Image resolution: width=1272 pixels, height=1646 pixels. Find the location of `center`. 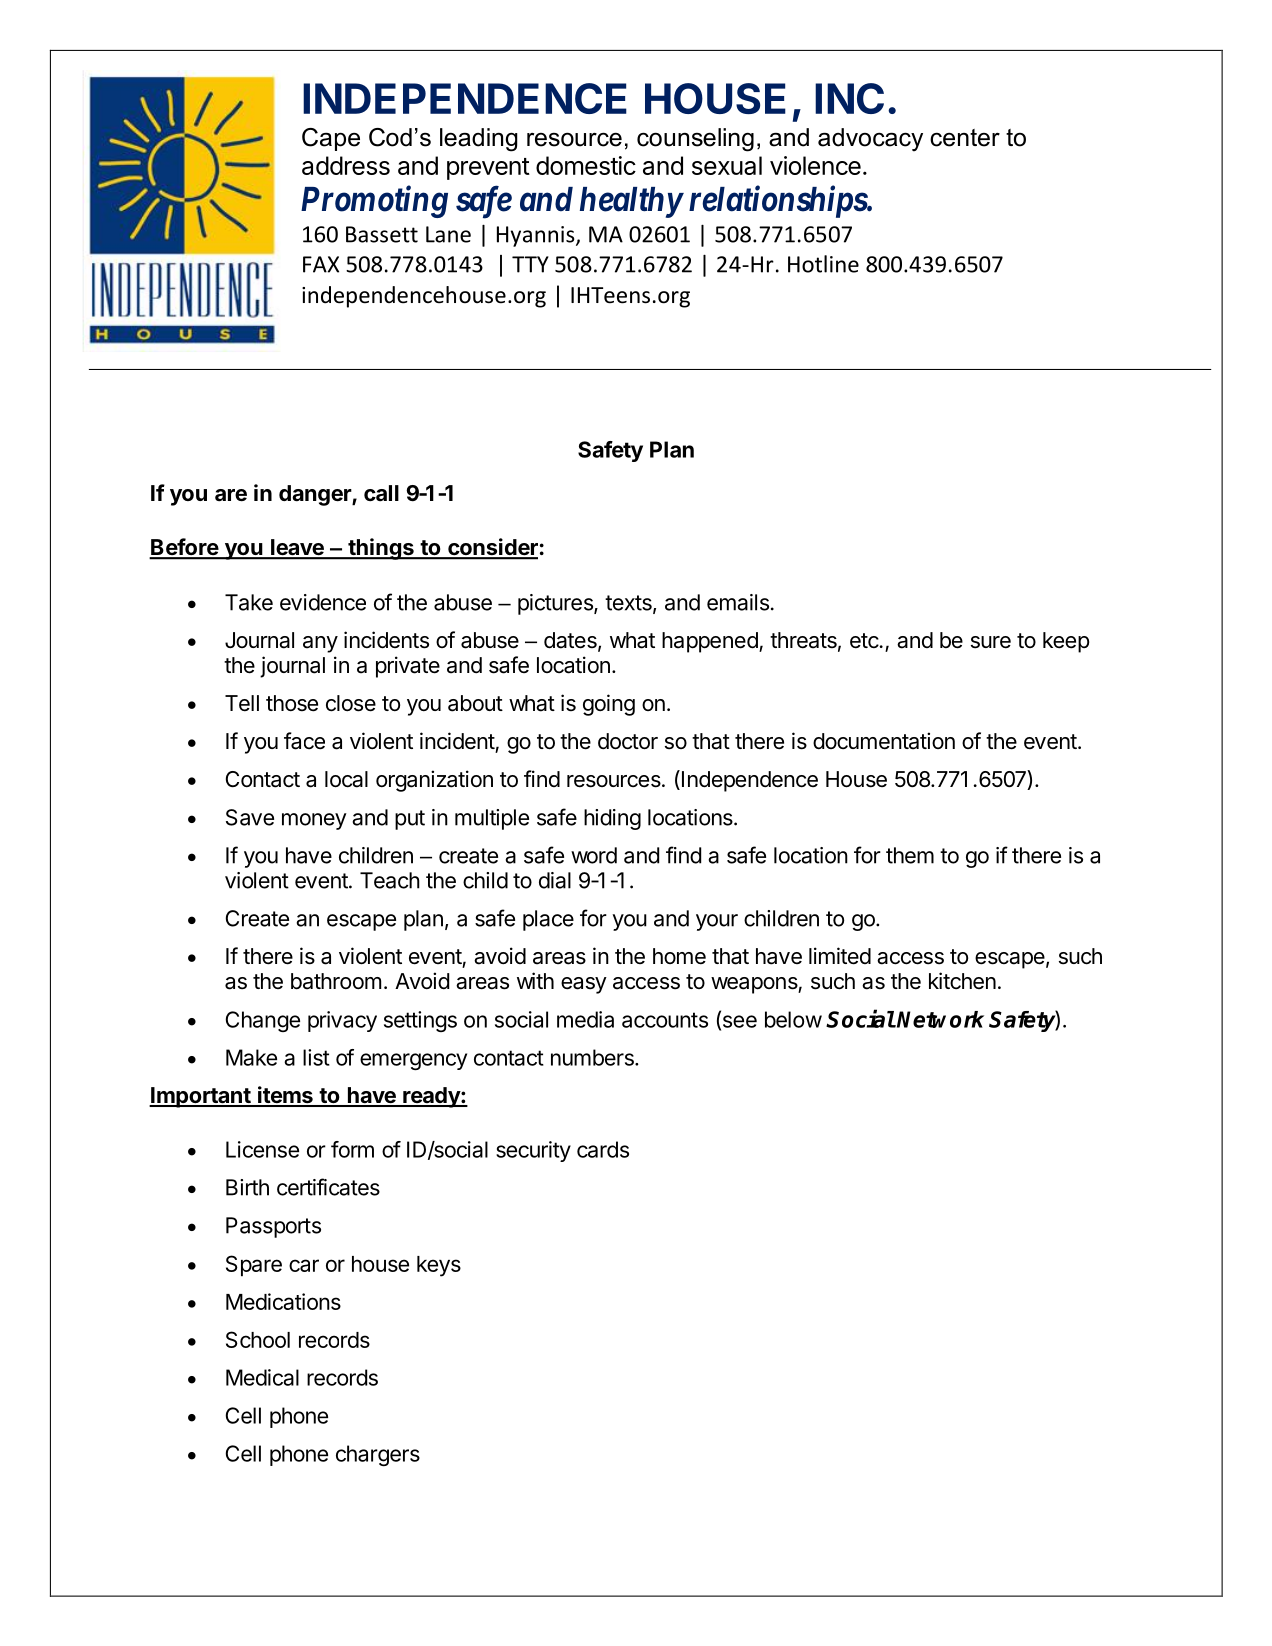

center is located at coordinates (965, 138).
